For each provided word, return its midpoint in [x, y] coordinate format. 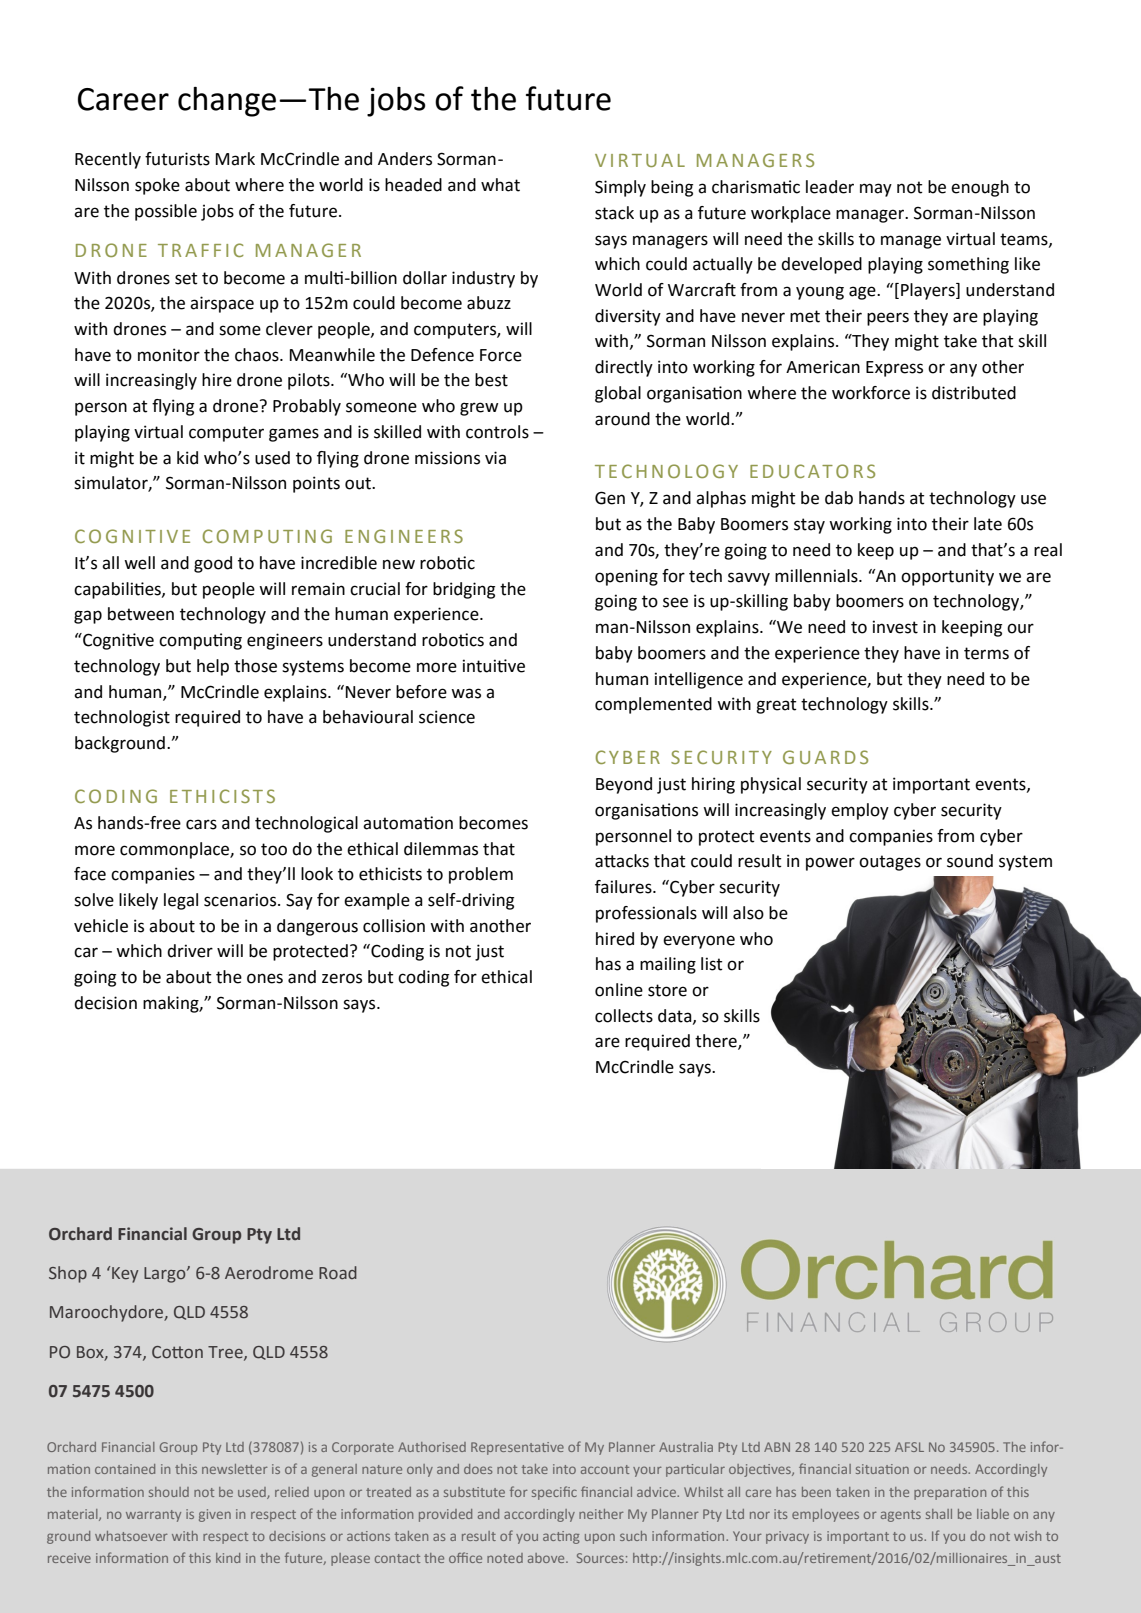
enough [980, 188]
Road [338, 1273]
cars [201, 824]
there [717, 1042]
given [215, 1515]
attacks [622, 861]
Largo [166, 1275]
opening [626, 577]
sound [970, 861]
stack [614, 213]
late [988, 524]
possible [166, 212]
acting [561, 1537]
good [213, 564]
